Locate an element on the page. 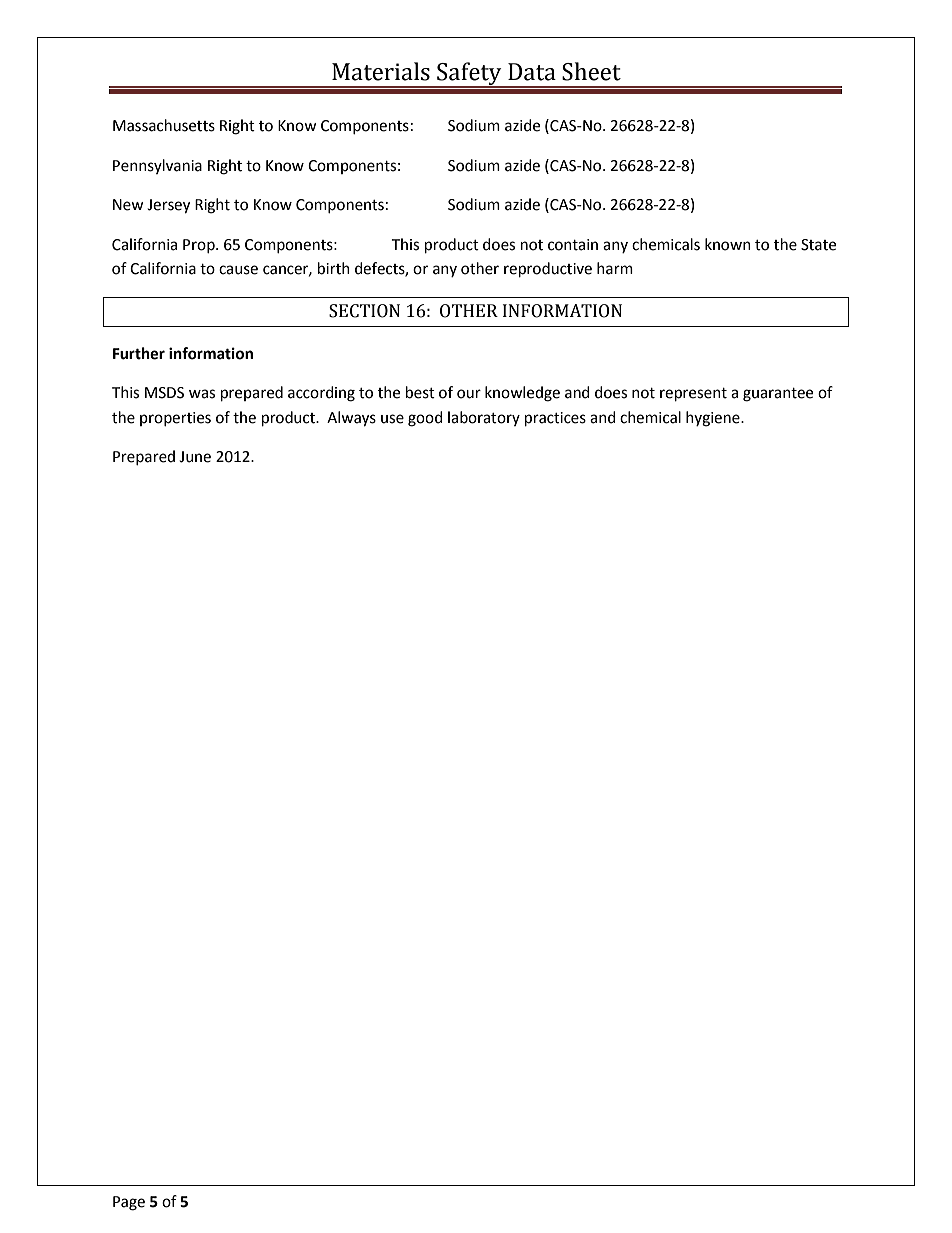 Image resolution: width=952 pixels, height=1233 pixels. June is located at coordinates (195, 457).
